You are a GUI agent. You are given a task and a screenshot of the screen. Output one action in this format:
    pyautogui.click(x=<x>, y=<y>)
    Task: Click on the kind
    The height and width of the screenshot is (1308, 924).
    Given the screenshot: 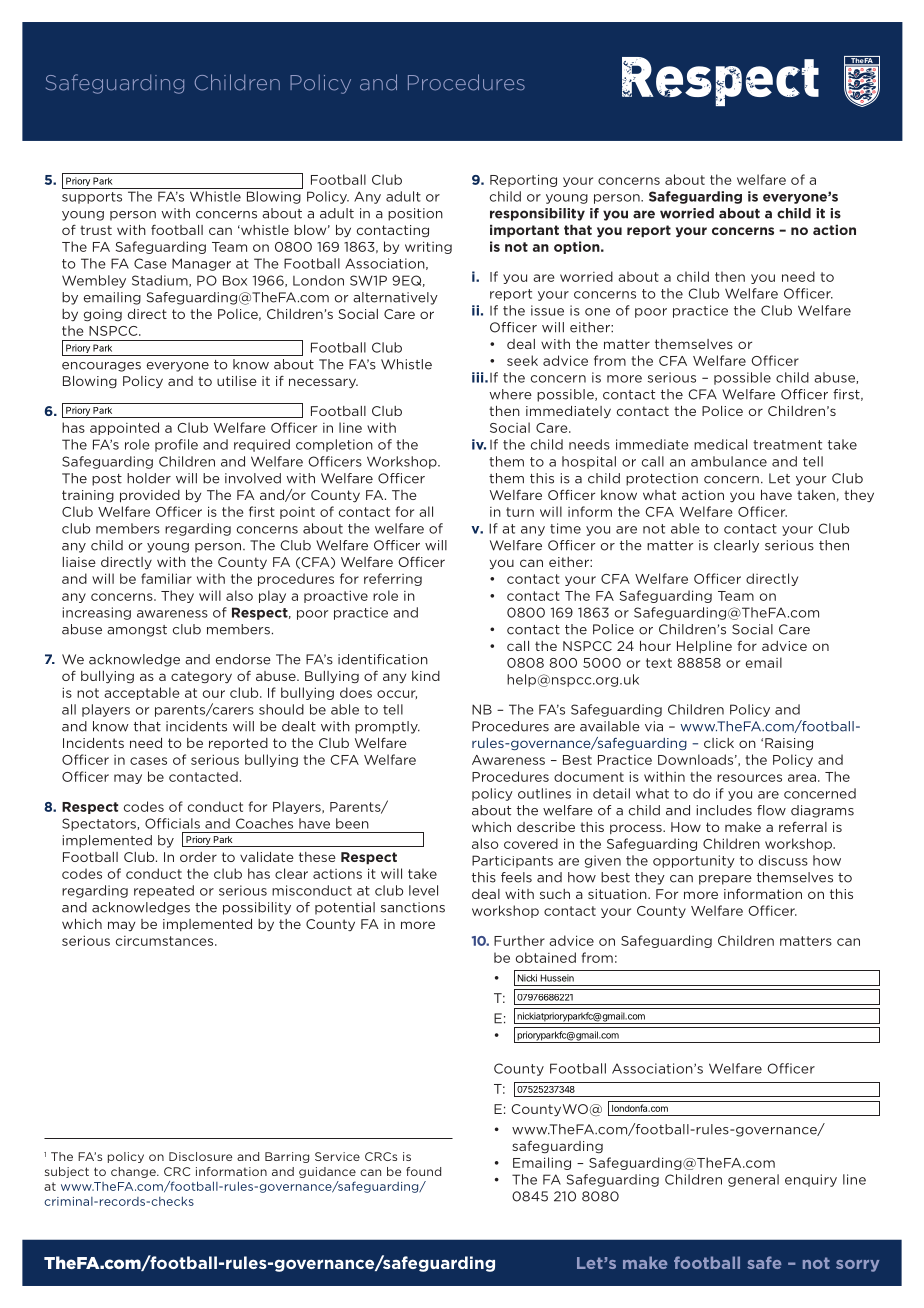 What is the action you would take?
    pyautogui.click(x=426, y=676)
